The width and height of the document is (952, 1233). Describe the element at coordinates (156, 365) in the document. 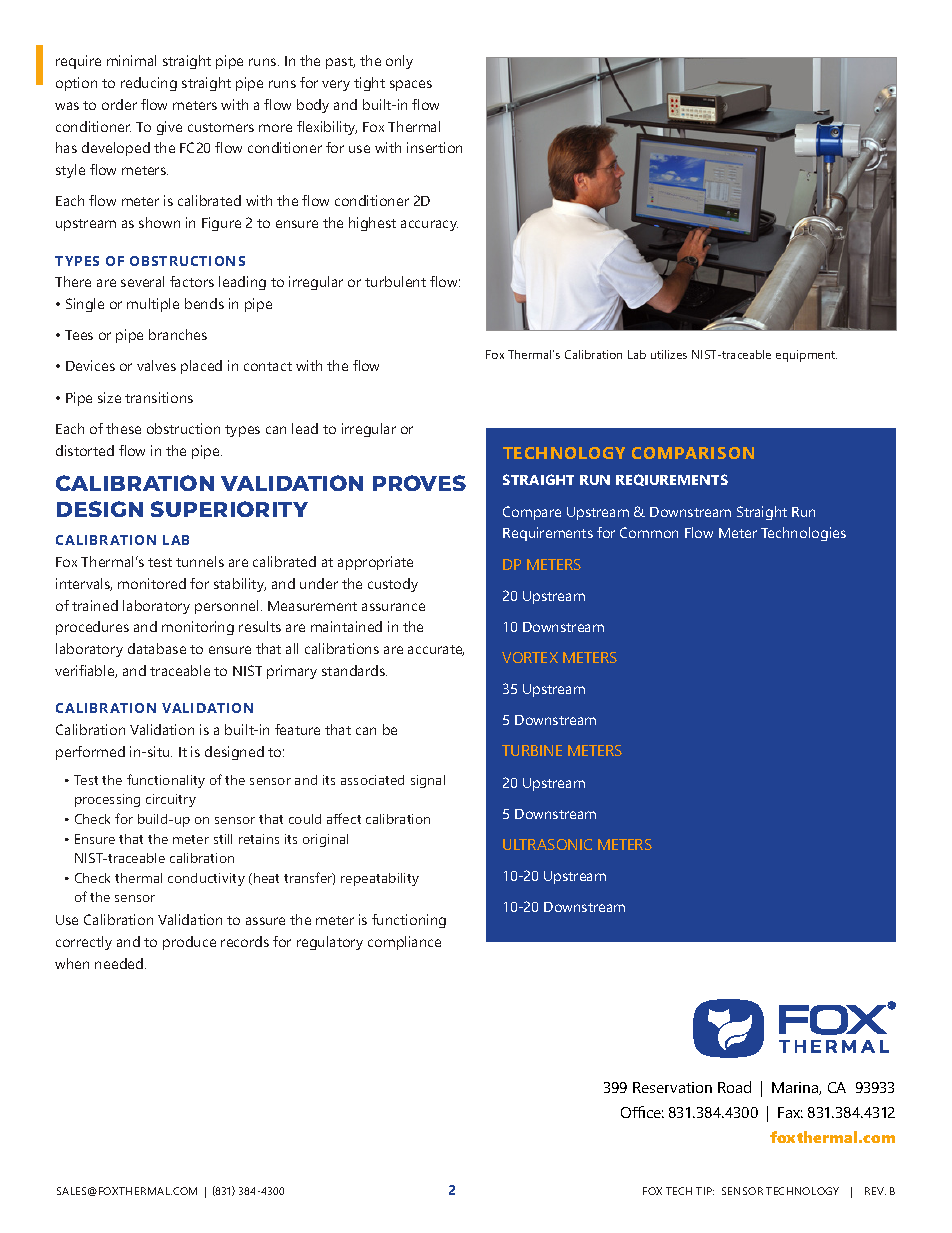

I see `valves` at that location.
